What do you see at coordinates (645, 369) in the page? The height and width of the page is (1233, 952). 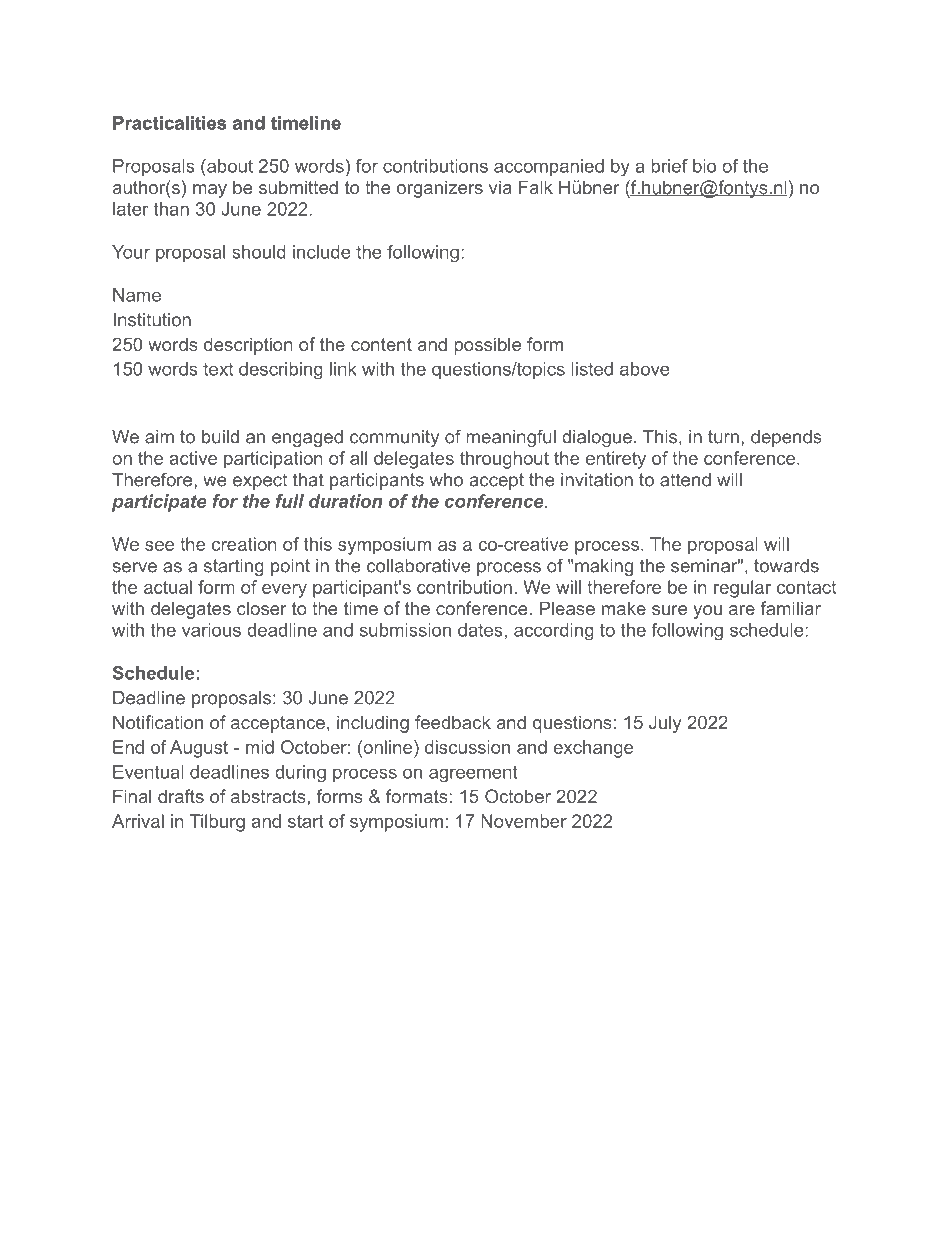 I see `above` at bounding box center [645, 369].
